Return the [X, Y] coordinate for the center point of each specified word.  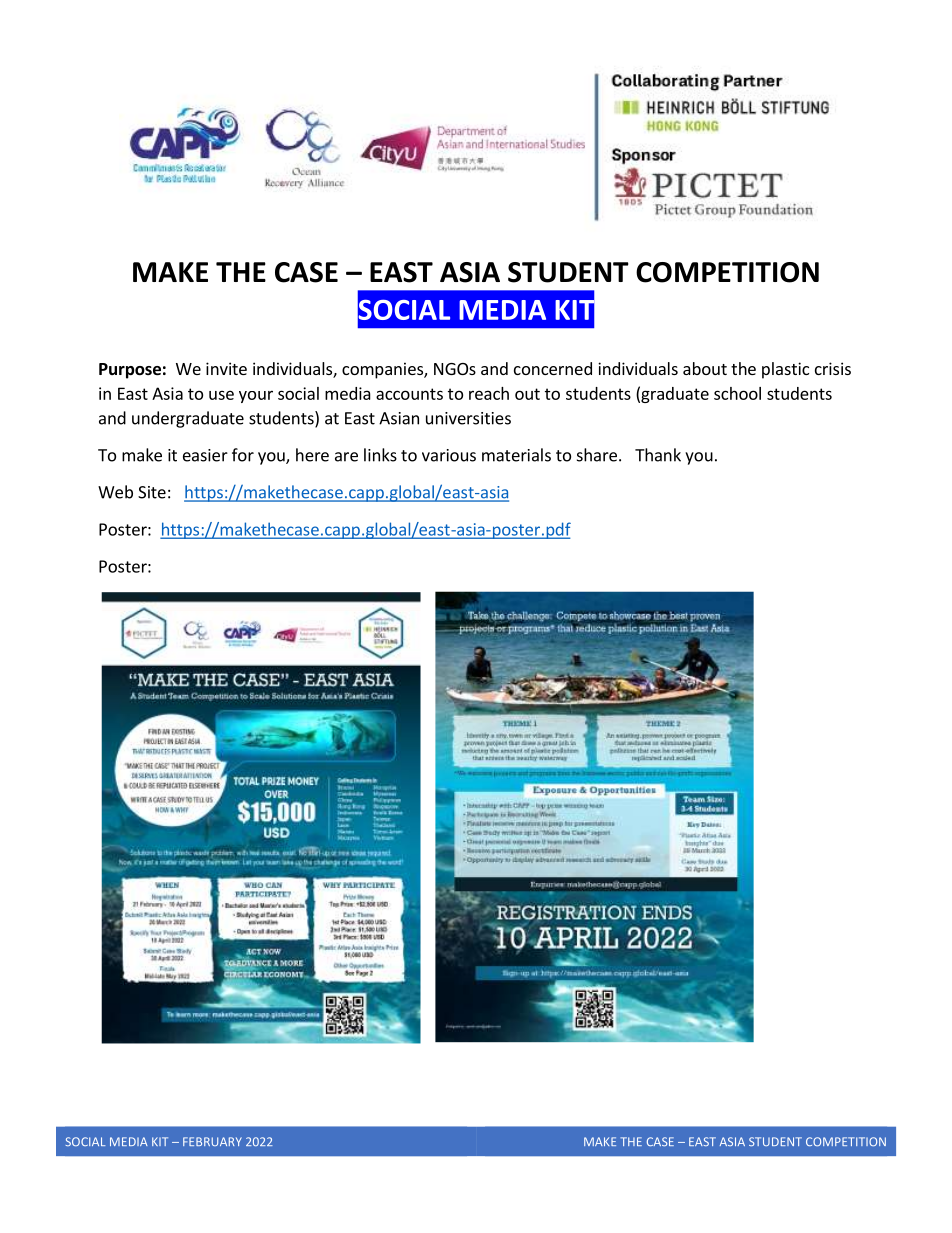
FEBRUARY [212, 1141]
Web [115, 492]
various [449, 455]
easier [205, 455]
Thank [658, 455]
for [243, 455]
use [221, 395]
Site [152, 492]
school [737, 393]
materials [516, 455]
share [597, 455]
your [256, 397]
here [312, 455]
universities [468, 418]
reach [489, 393]
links [380, 455]
